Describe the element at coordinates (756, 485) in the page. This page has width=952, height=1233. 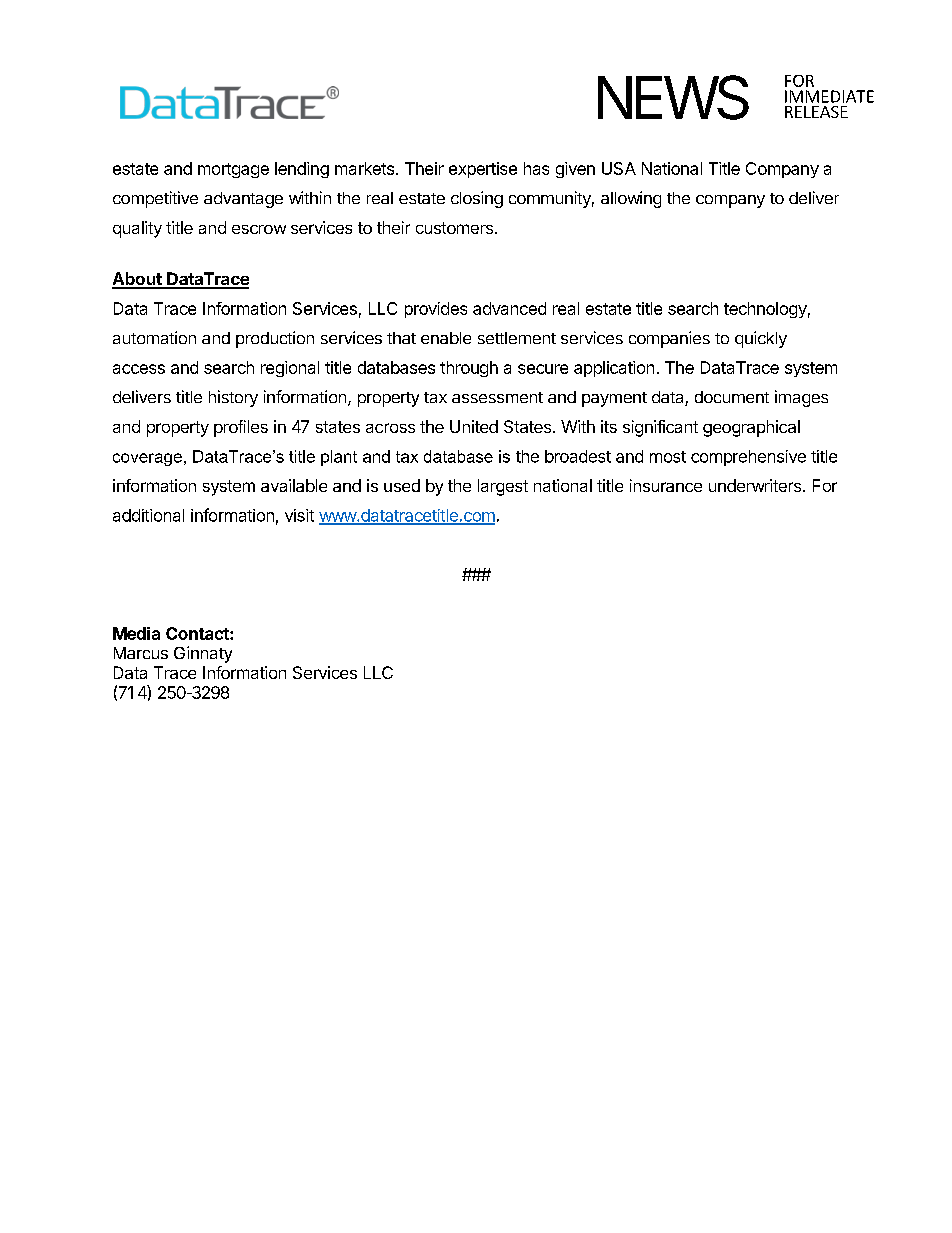
I see `underwriters` at that location.
